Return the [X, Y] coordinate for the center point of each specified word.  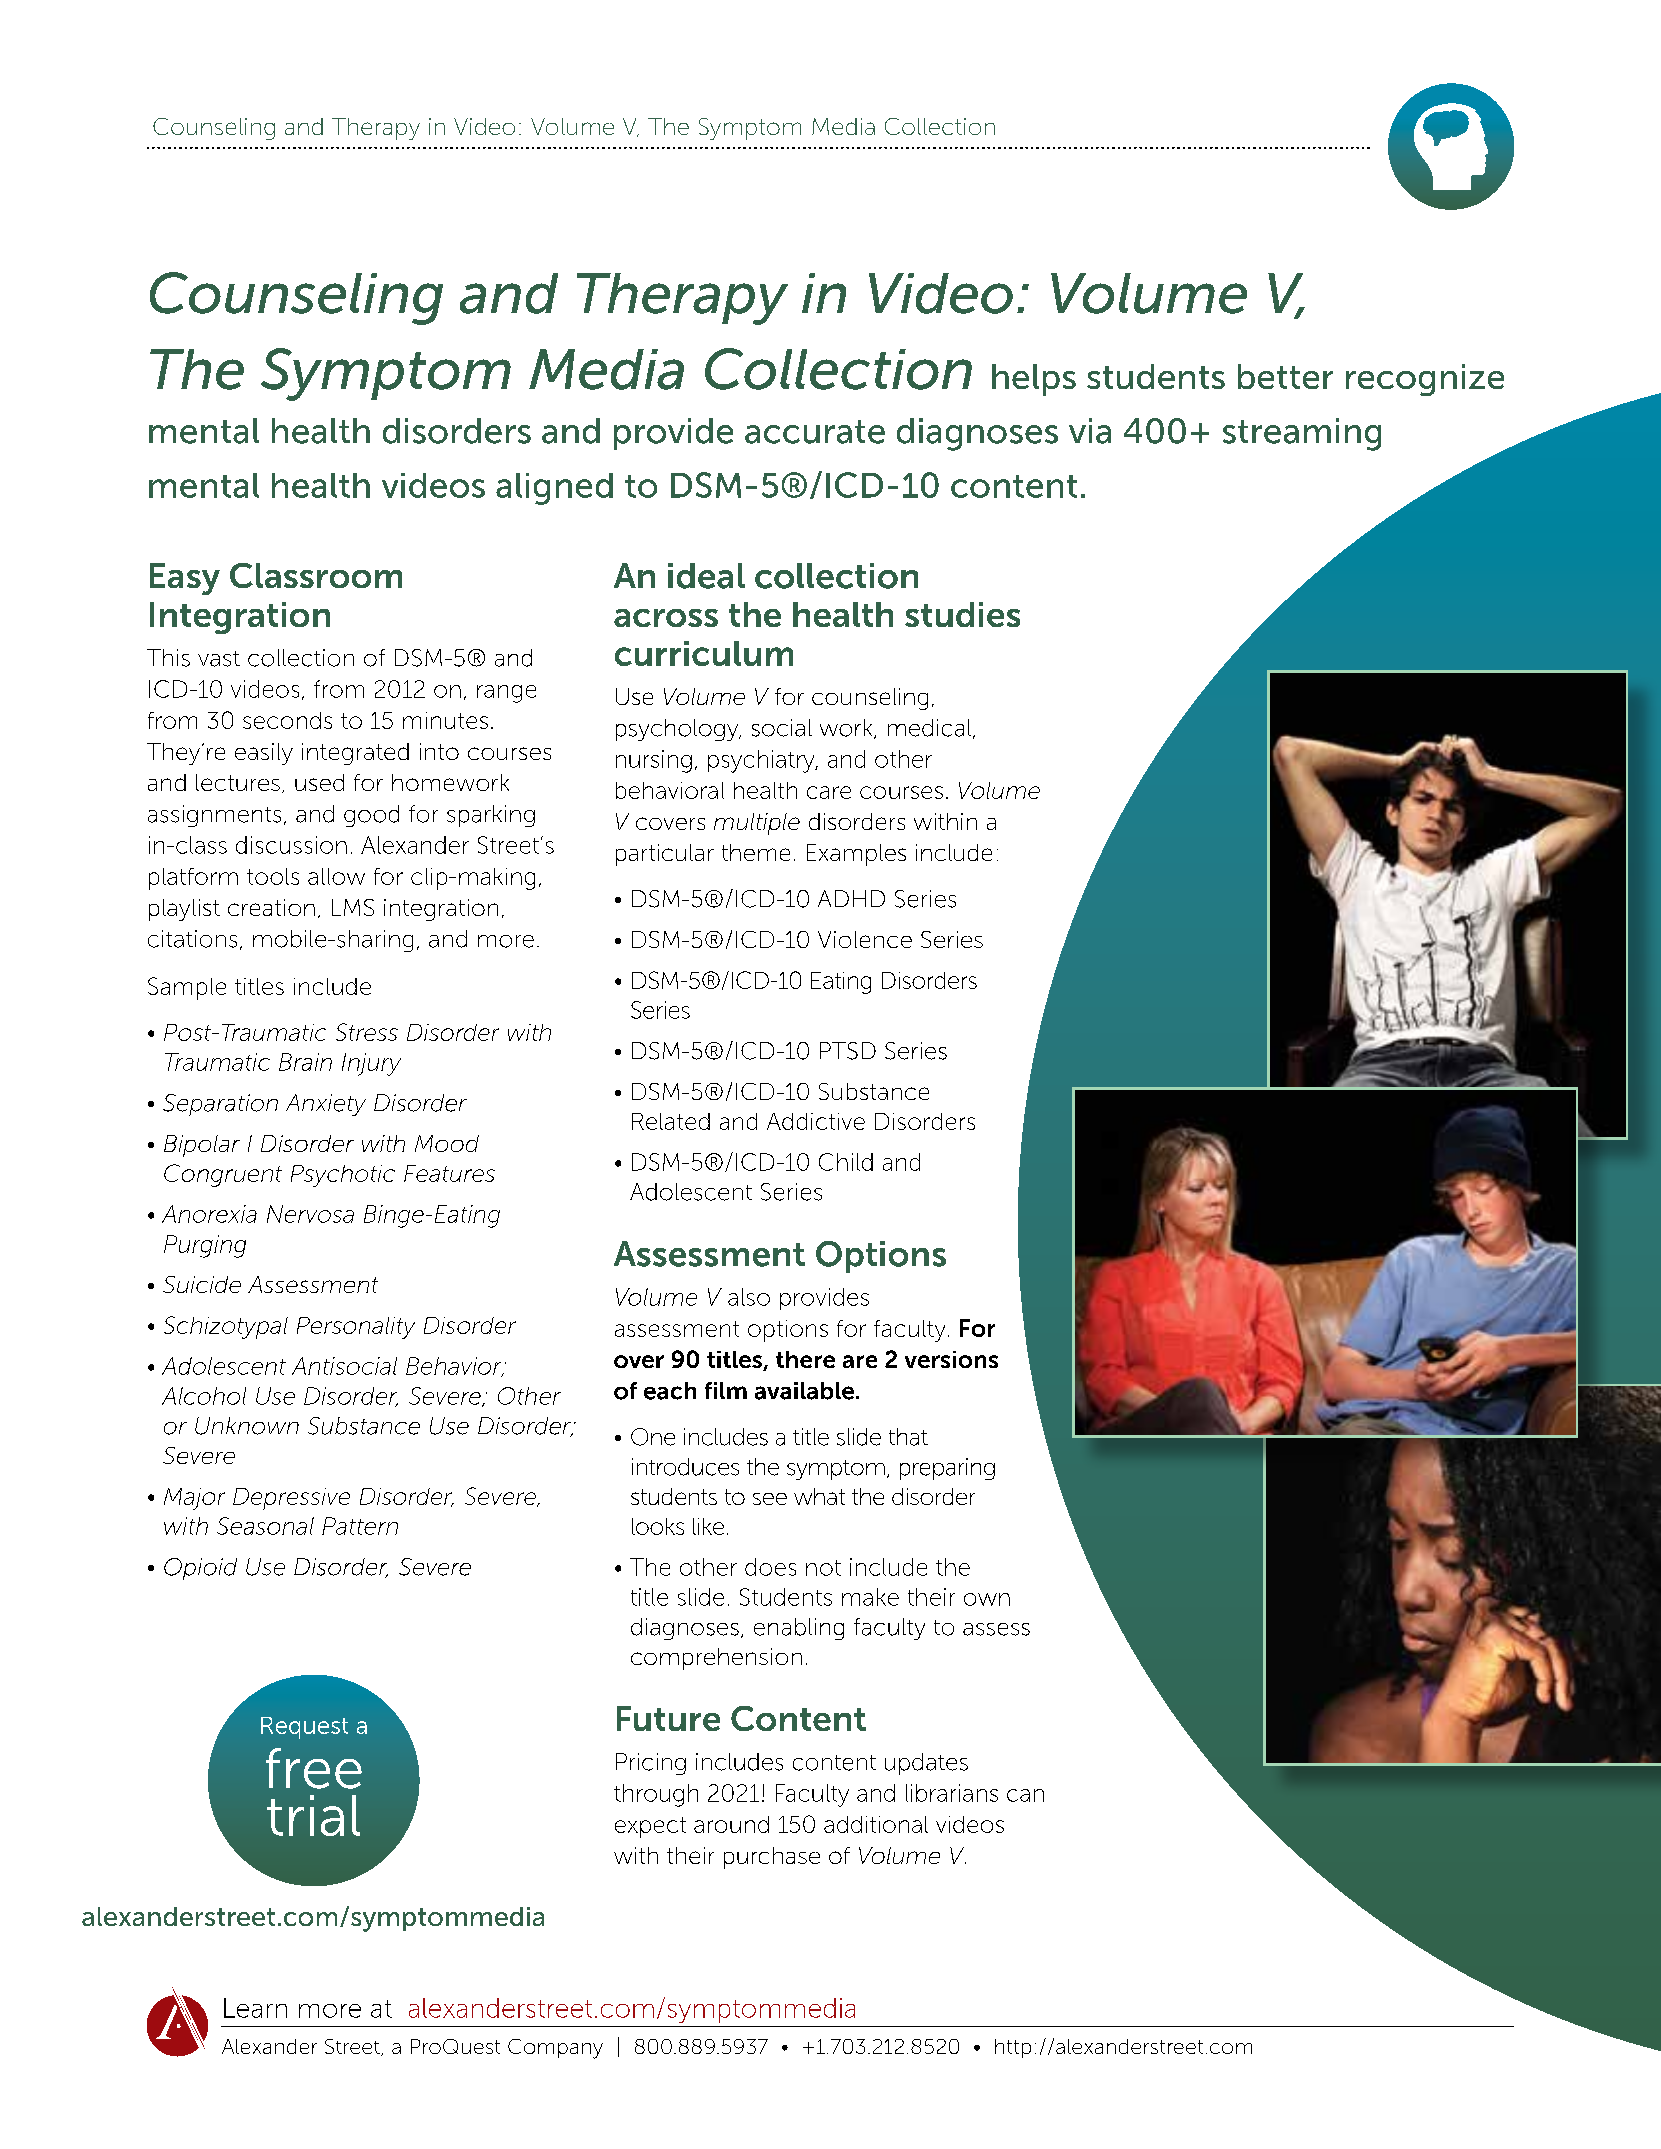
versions [951, 1359]
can [1025, 1795]
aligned [554, 489]
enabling [799, 1629]
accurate [815, 432]
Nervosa [310, 1214]
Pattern [360, 1526]
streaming [1302, 434]
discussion [291, 845]
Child [846, 1162]
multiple [757, 824]
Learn [255, 2008]
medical [929, 728]
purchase [772, 1858]
